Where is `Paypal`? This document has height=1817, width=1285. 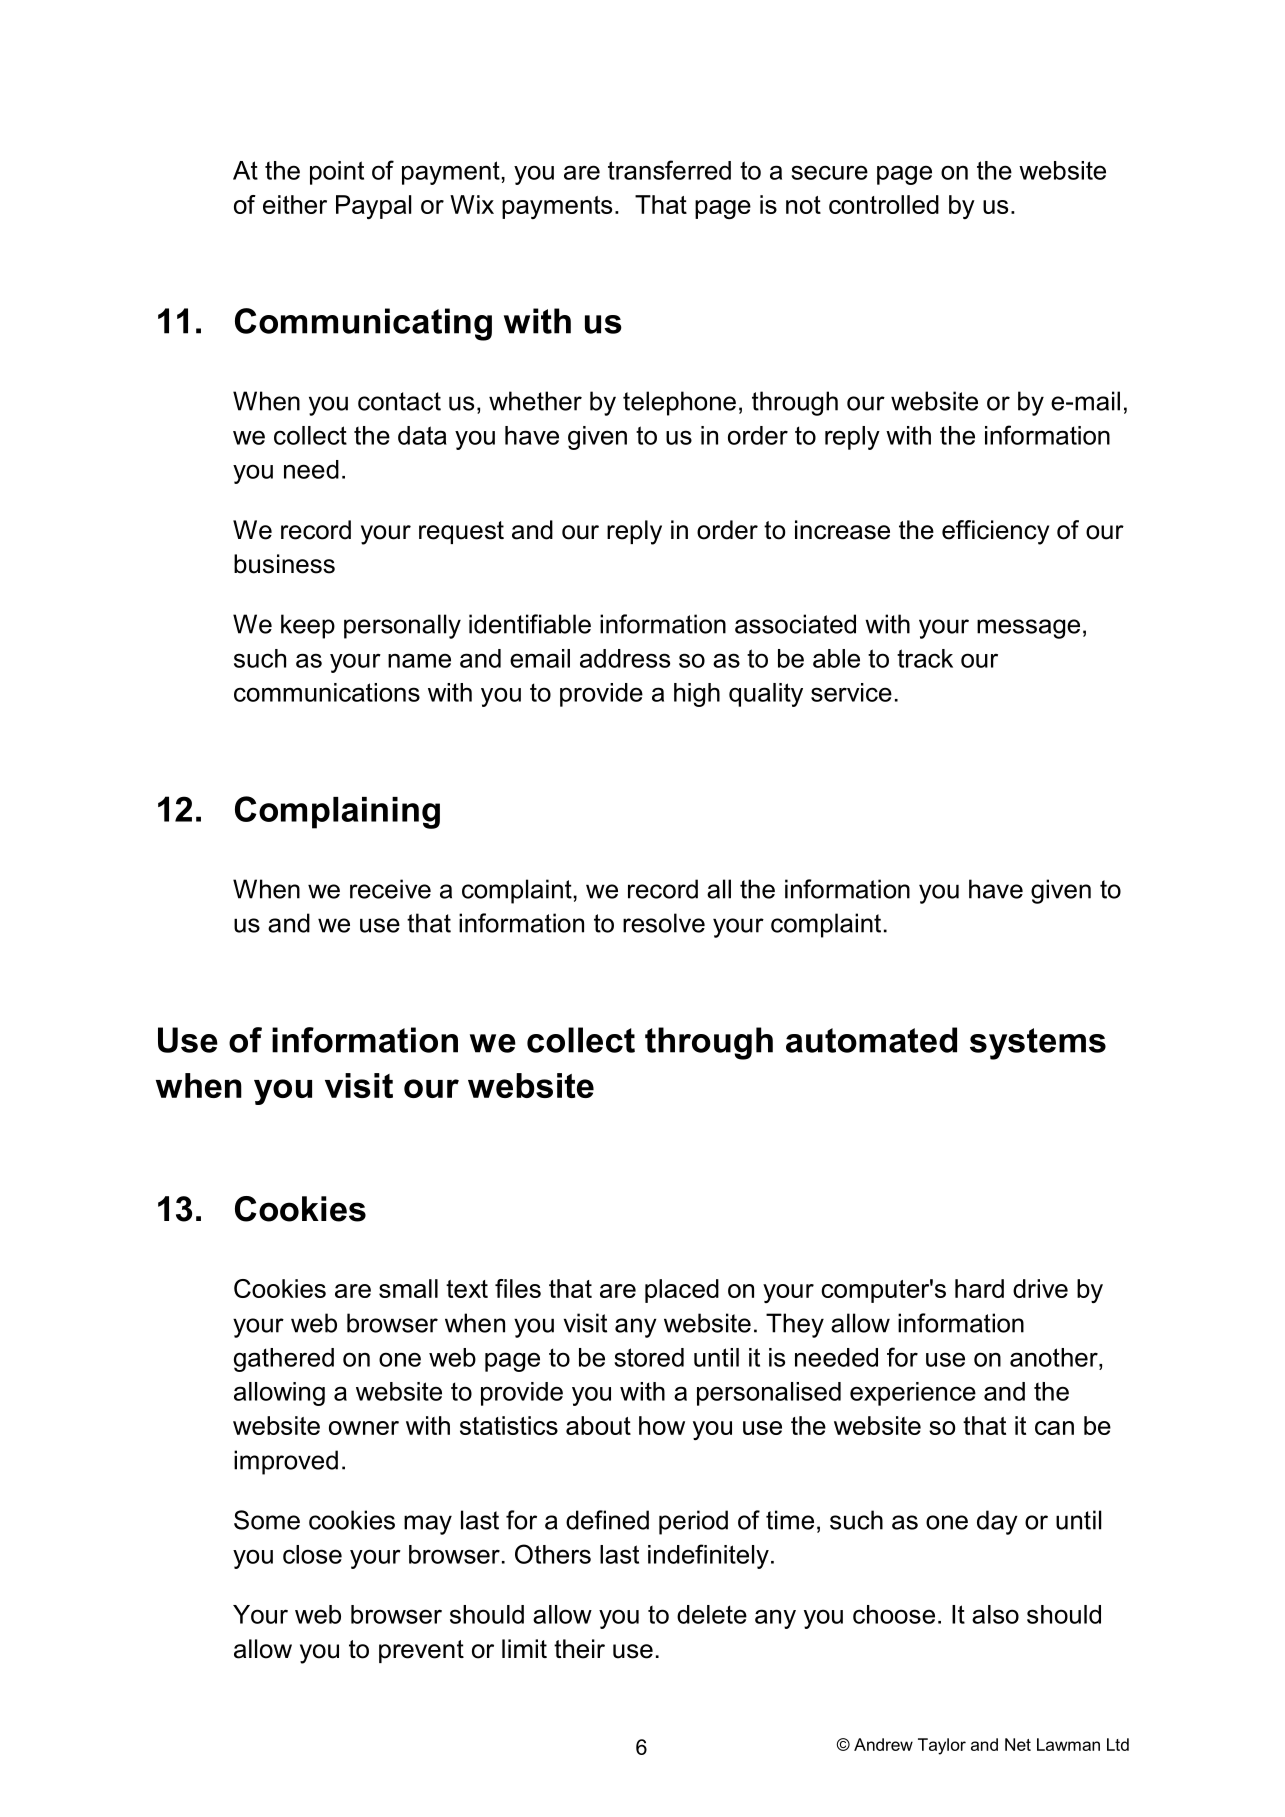
Paypal is located at coordinates (373, 207).
